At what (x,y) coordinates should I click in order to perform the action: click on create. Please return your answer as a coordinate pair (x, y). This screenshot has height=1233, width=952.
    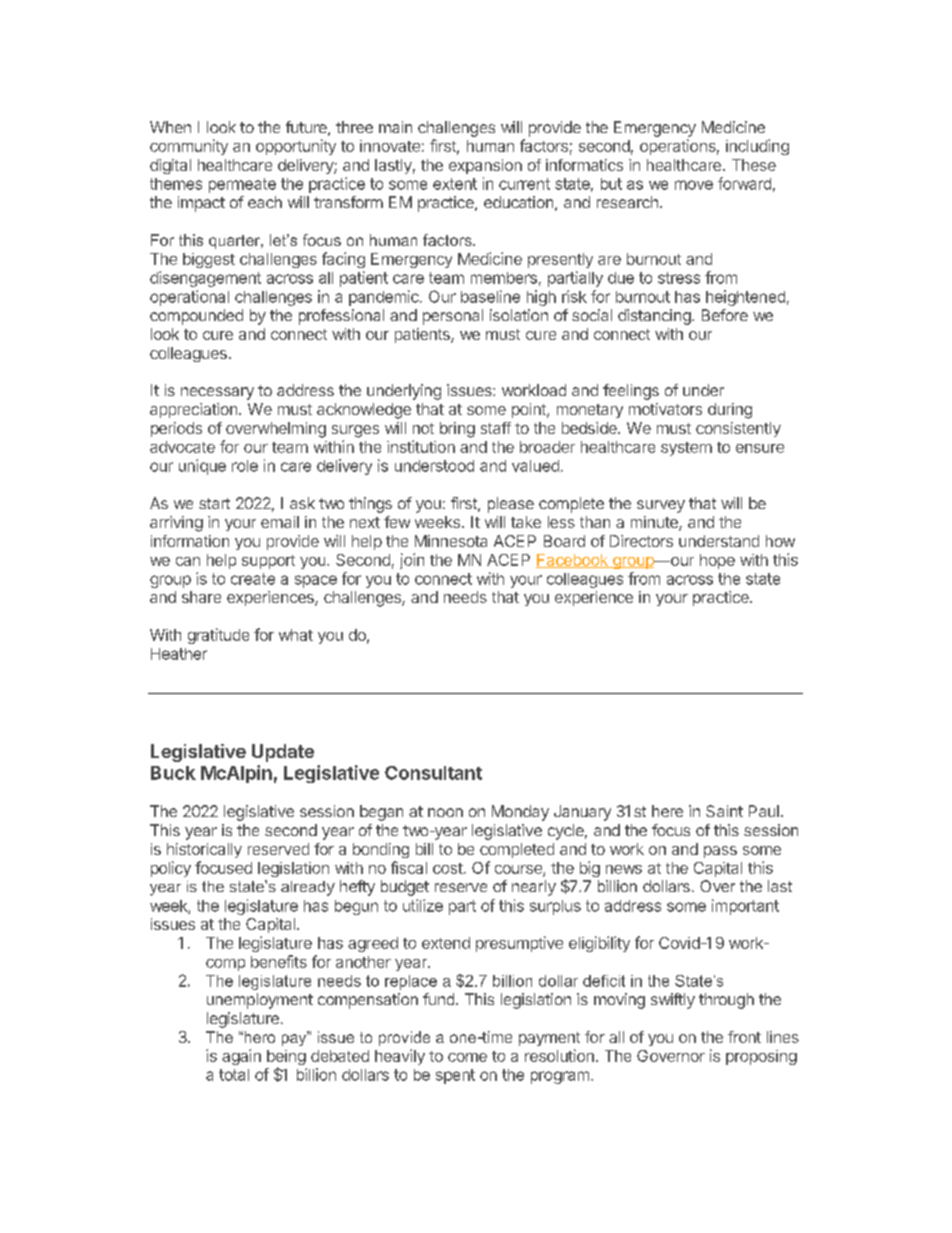
    Looking at the image, I should click on (253, 579).
